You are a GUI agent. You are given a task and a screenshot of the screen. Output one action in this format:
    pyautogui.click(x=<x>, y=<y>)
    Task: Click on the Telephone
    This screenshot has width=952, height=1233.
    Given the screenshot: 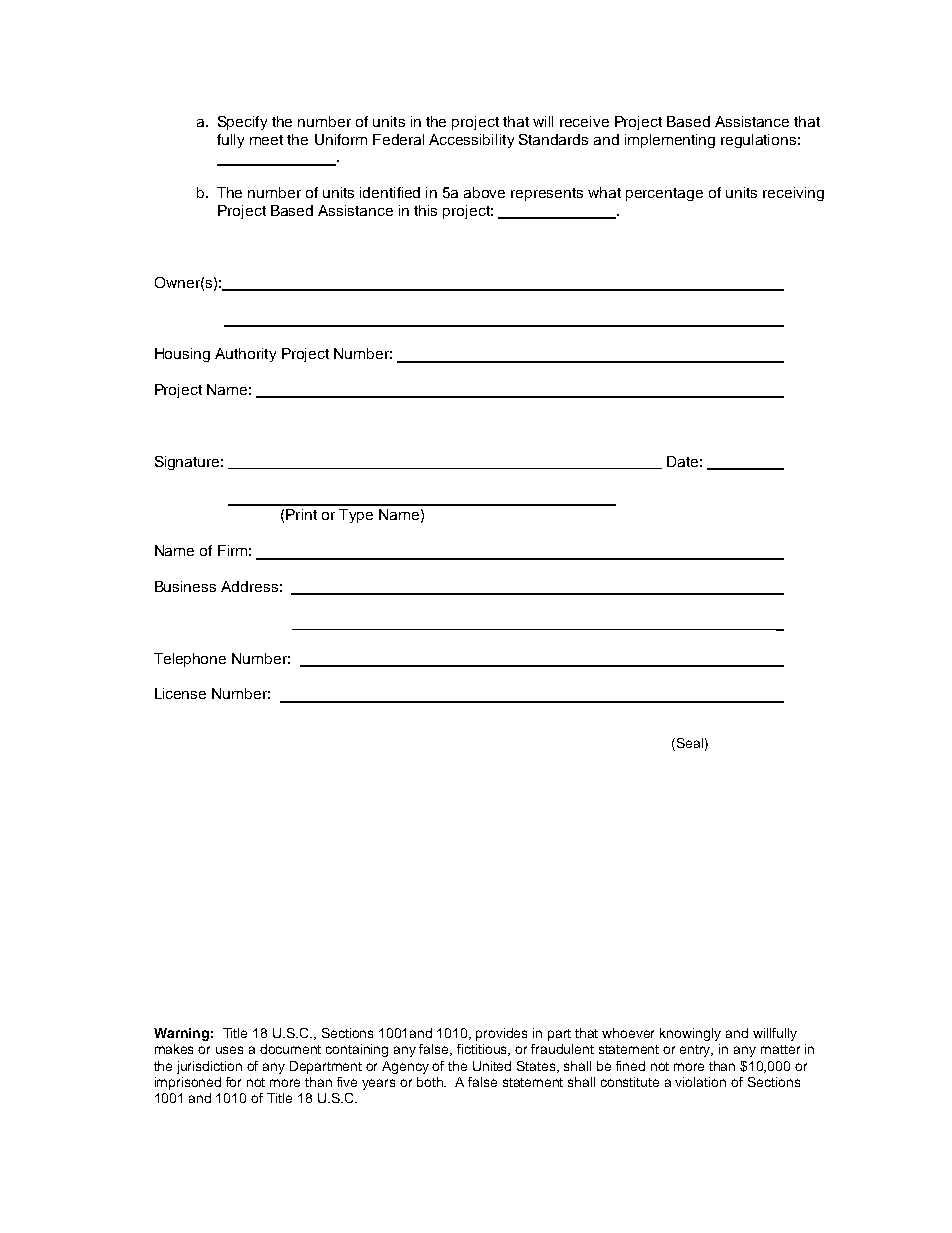 What is the action you would take?
    pyautogui.click(x=190, y=660)
